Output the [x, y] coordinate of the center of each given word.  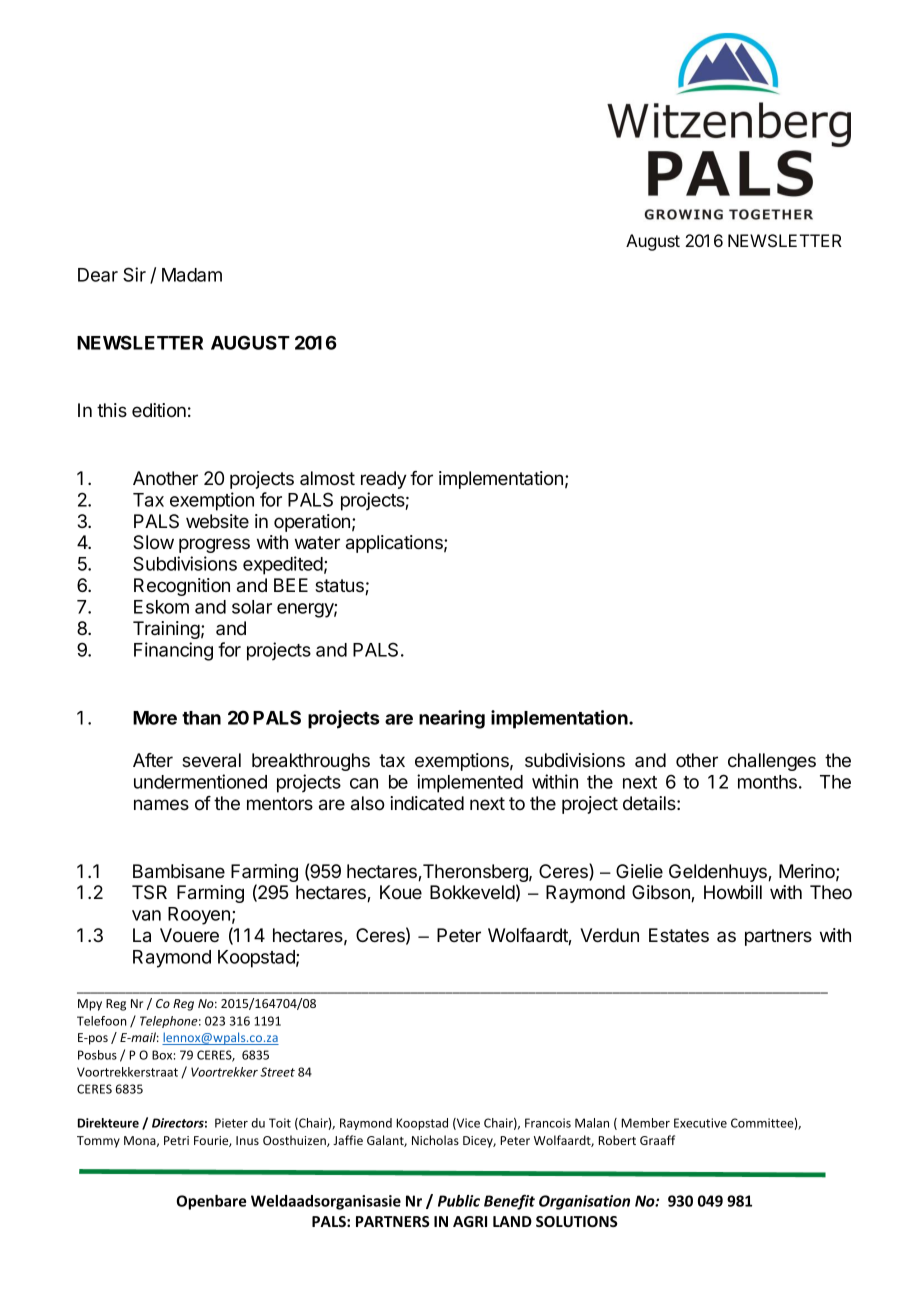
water [317, 543]
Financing [173, 651]
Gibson [662, 893]
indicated [427, 803]
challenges [772, 762]
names [161, 805]
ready [384, 480]
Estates [679, 935]
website [217, 521]
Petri [176, 1140]
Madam [192, 275]
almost [327, 478]
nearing [452, 719]
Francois [548, 1123]
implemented [470, 783]
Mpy [90, 1005]
